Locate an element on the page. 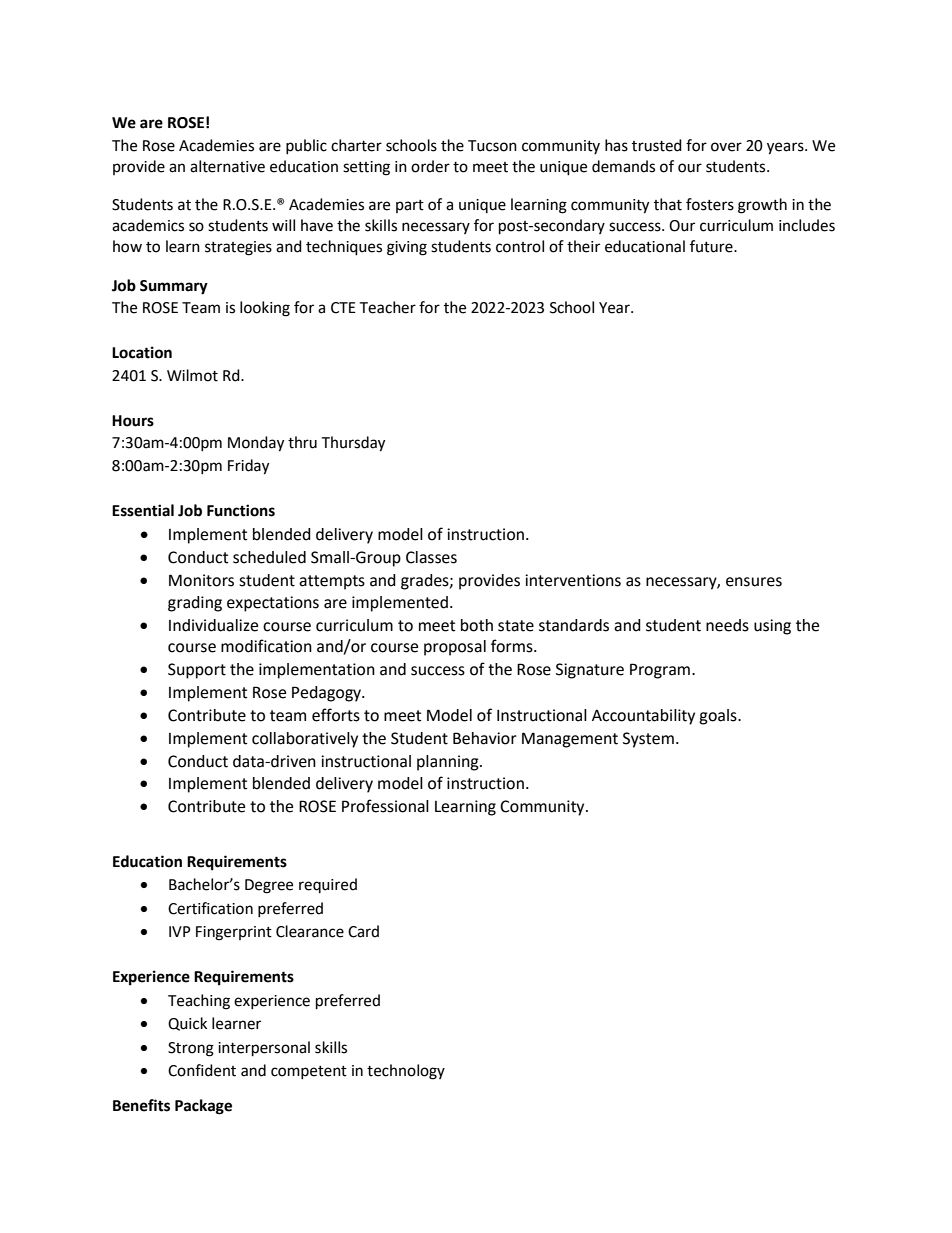 This document has height=1233, width=952. over is located at coordinates (726, 147).
